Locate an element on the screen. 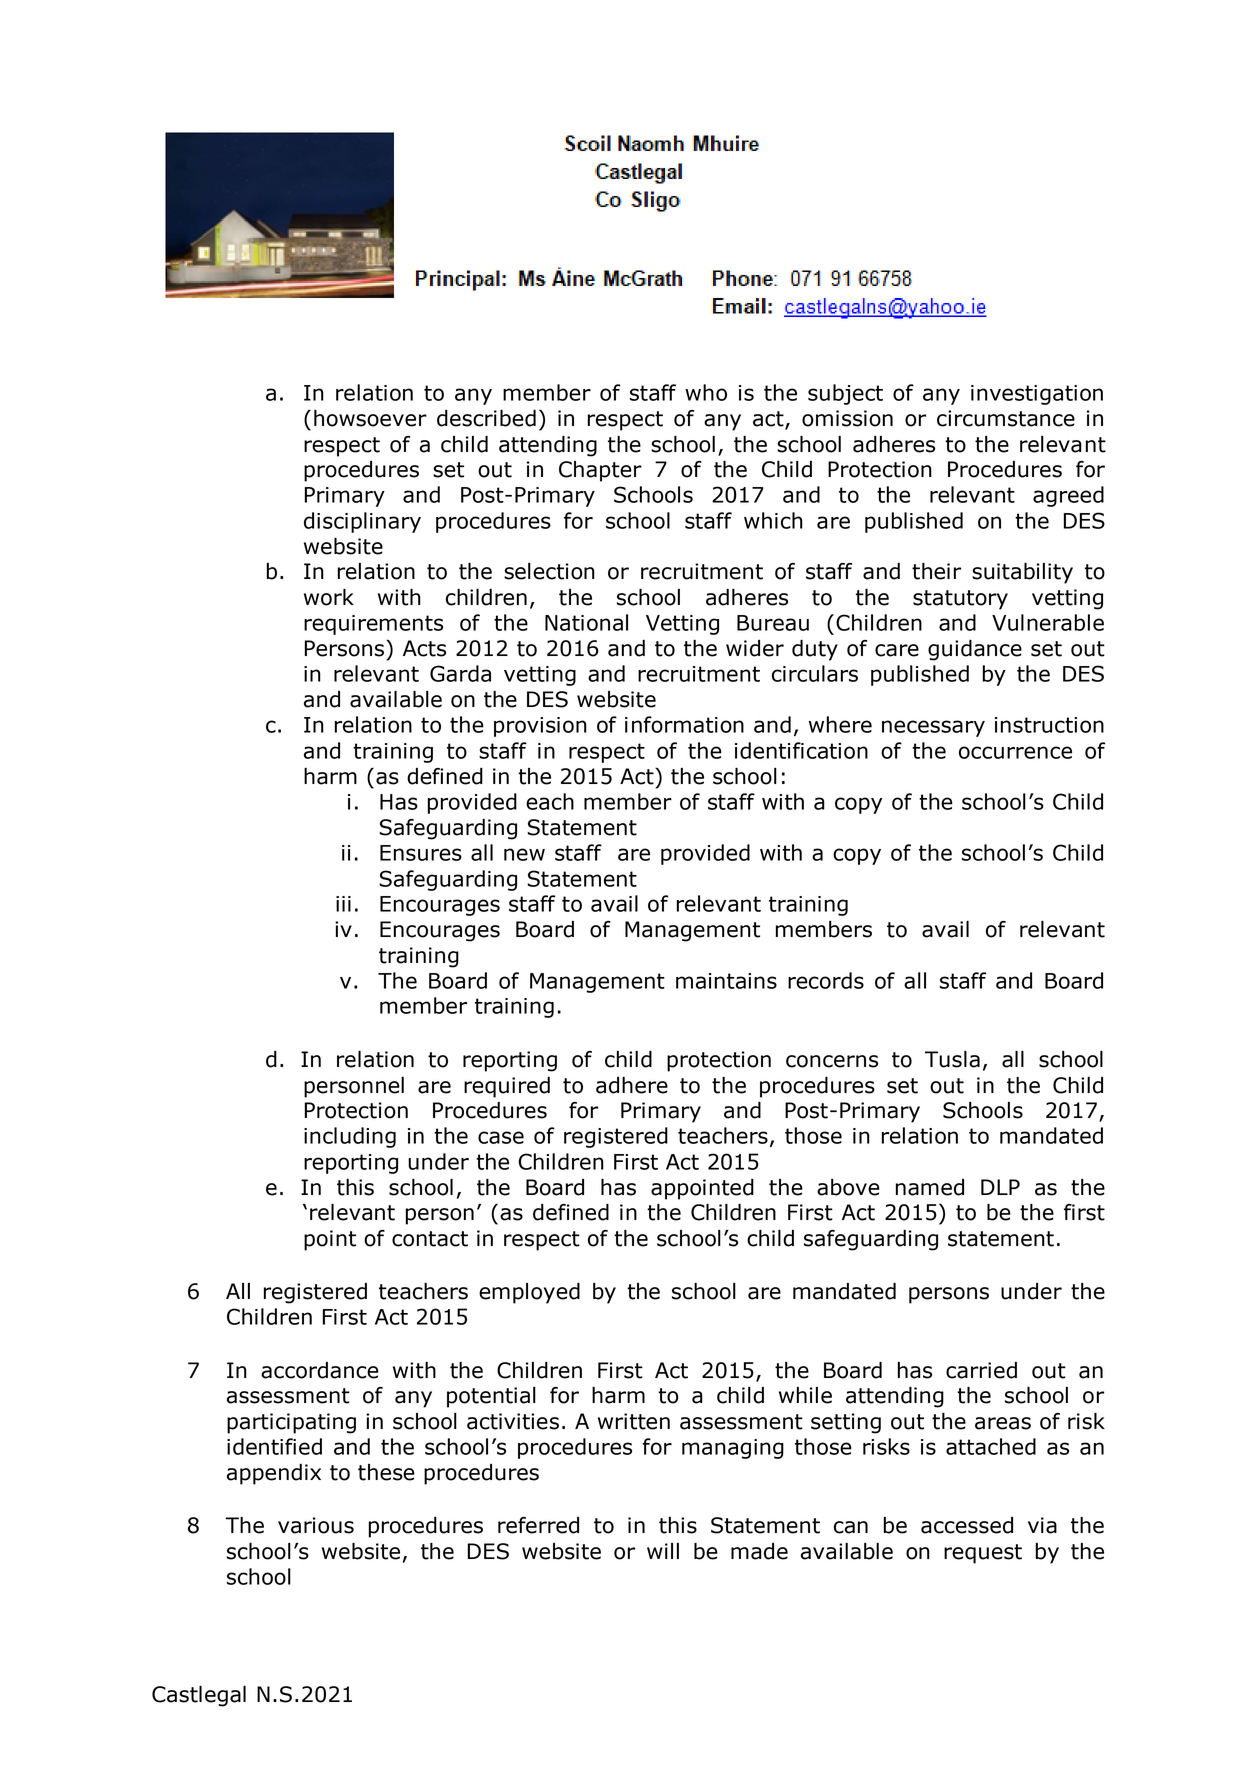 The image size is (1252, 1770). various is located at coordinates (316, 1525).
